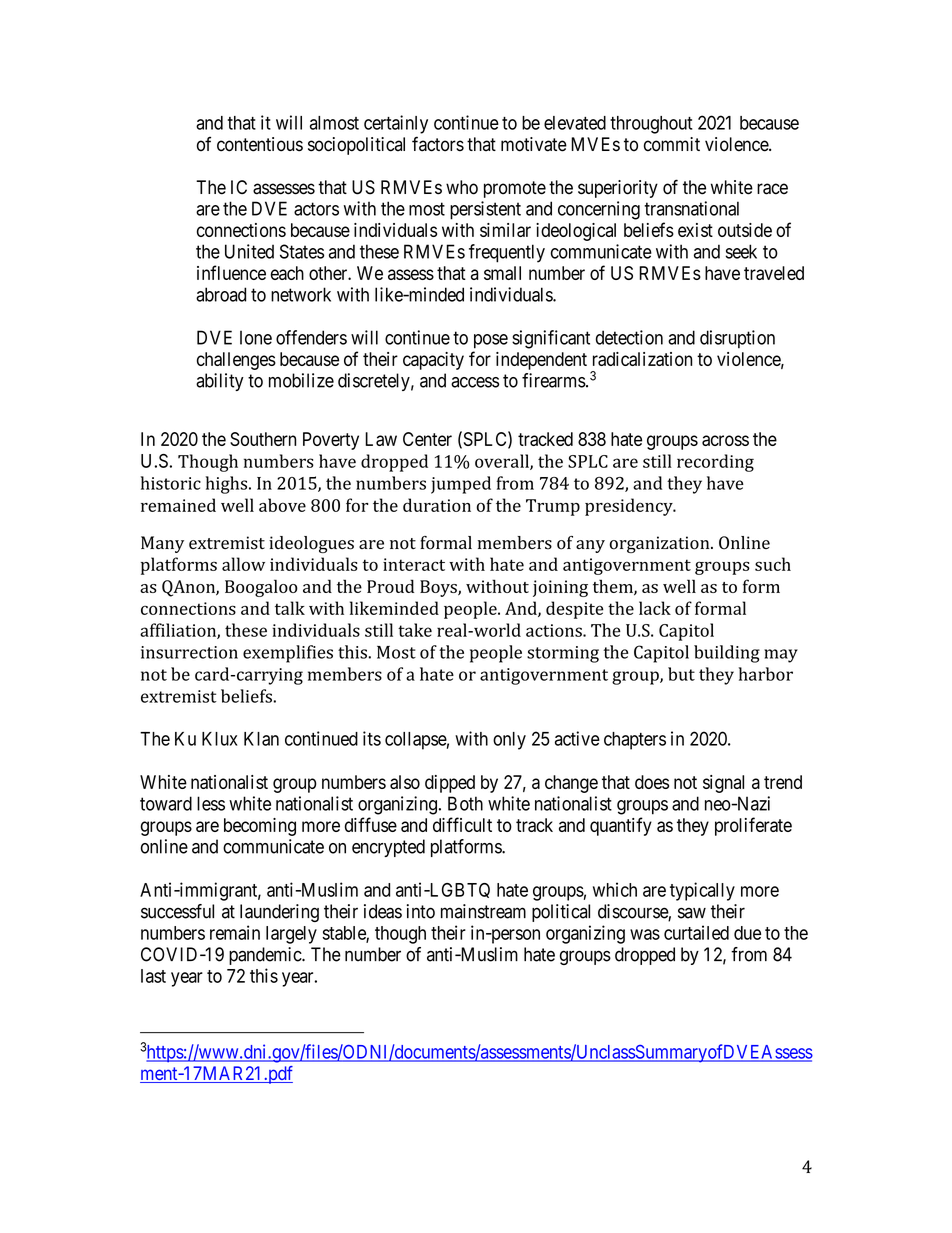  I want to click on contentious, so click(260, 144).
